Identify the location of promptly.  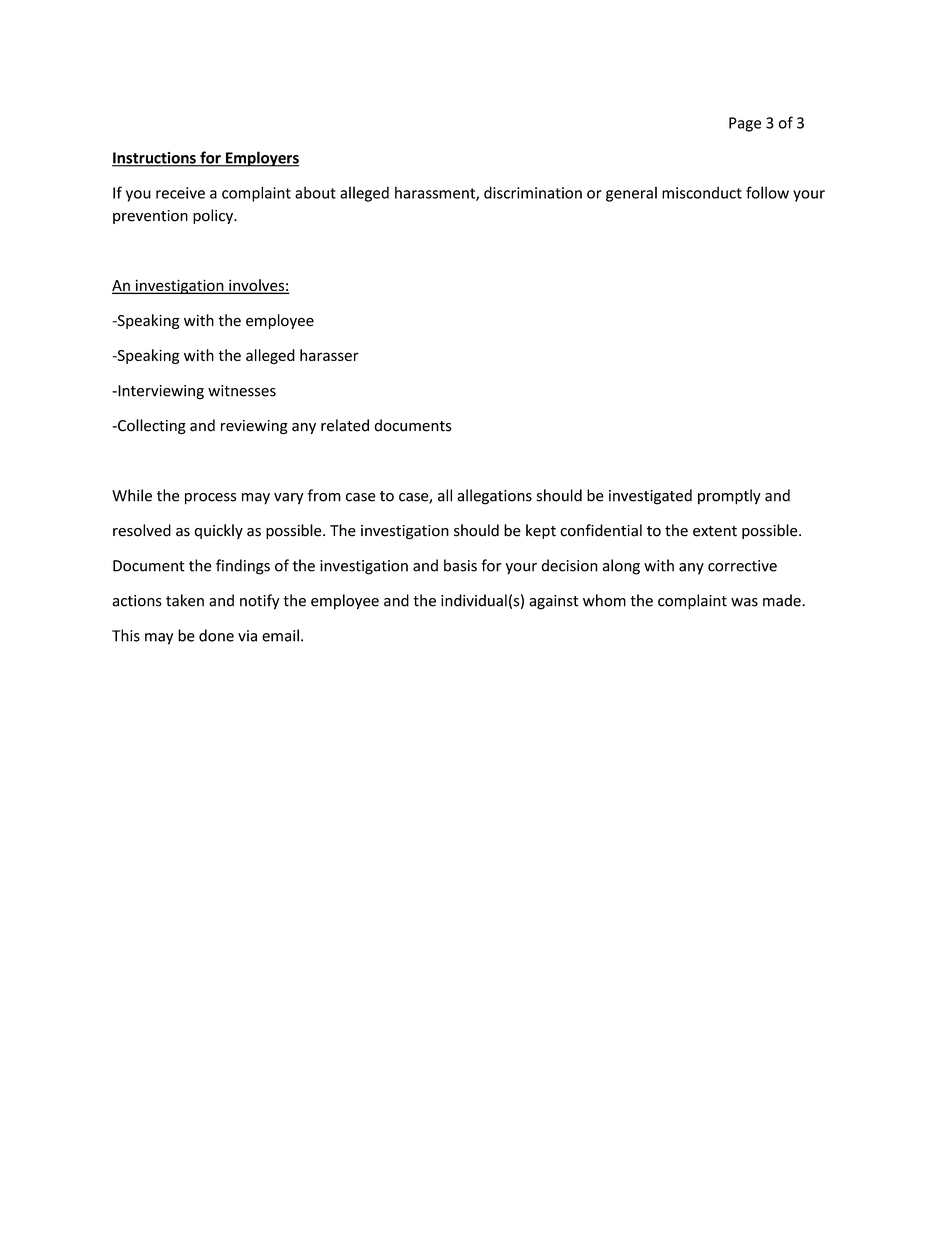
(729, 497).
